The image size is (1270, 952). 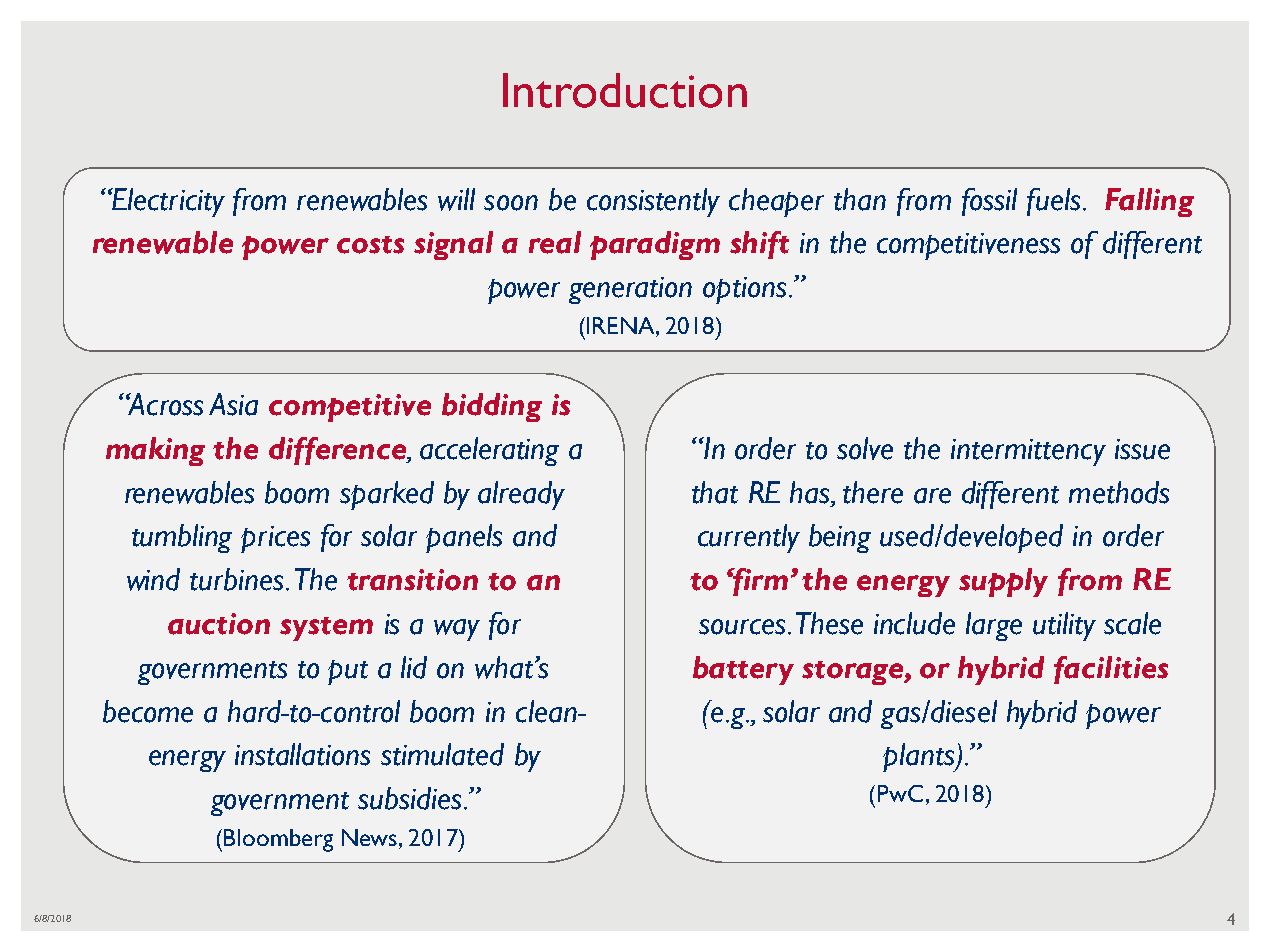 What do you see at coordinates (278, 840) in the screenshot?
I see `Bloomberg` at bounding box center [278, 840].
